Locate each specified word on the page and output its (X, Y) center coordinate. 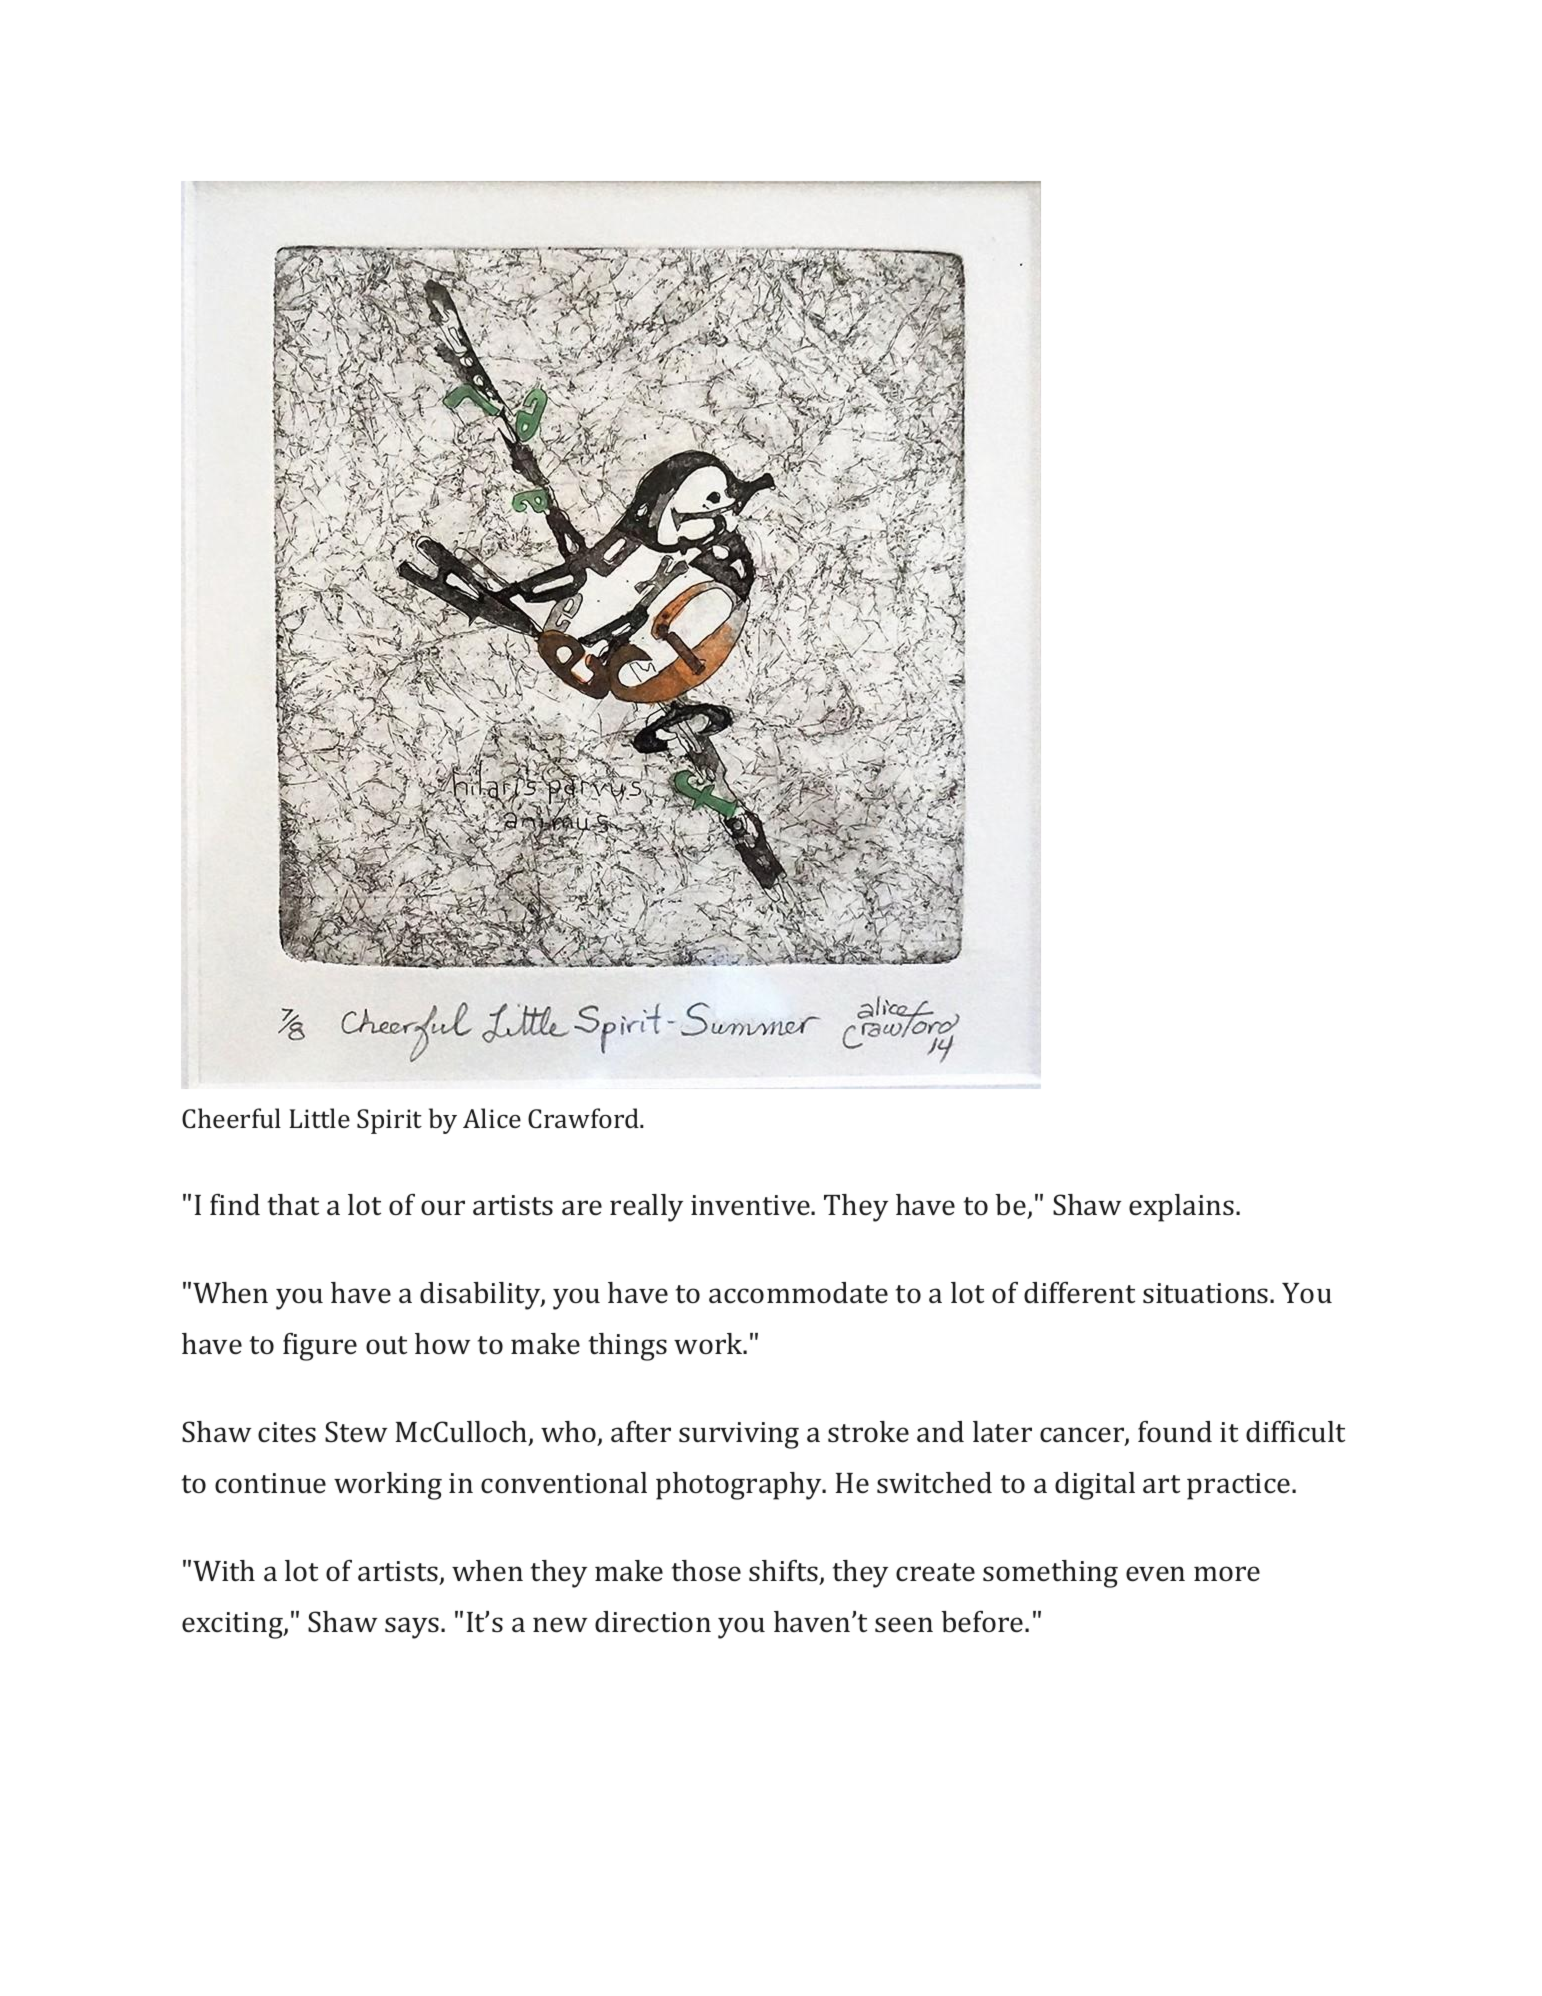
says (412, 1628)
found (1175, 1431)
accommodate (798, 1293)
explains (1183, 1208)
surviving (739, 1435)
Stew (356, 1432)
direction (653, 1622)
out (386, 1345)
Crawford (584, 1118)
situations (1207, 1293)
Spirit (389, 1121)
